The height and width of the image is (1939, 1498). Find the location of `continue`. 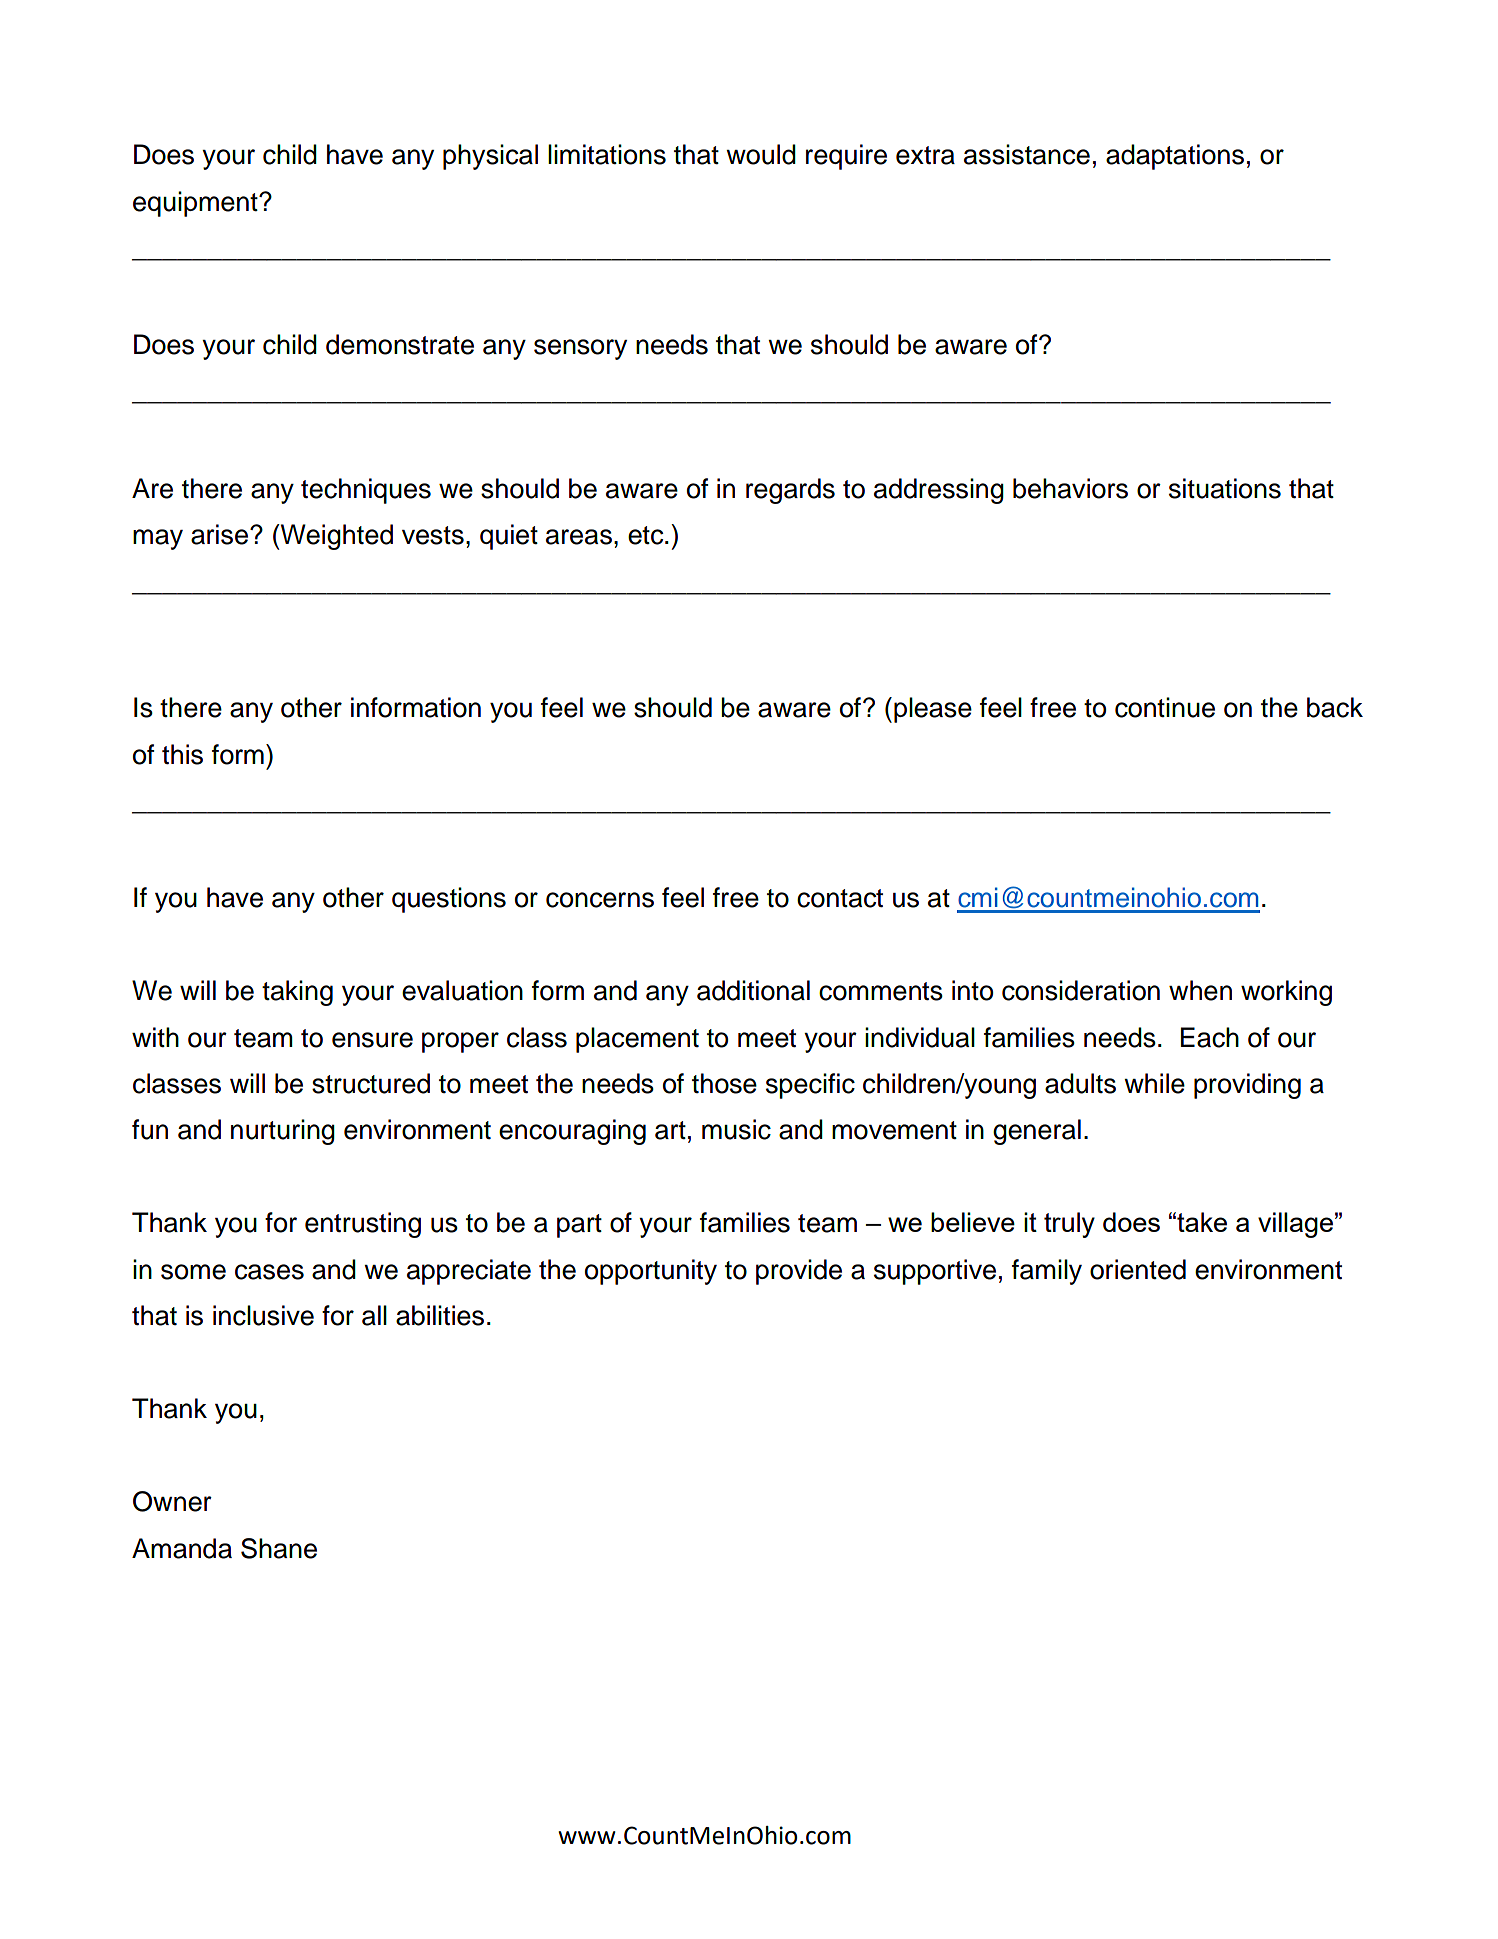

continue is located at coordinates (1165, 707).
